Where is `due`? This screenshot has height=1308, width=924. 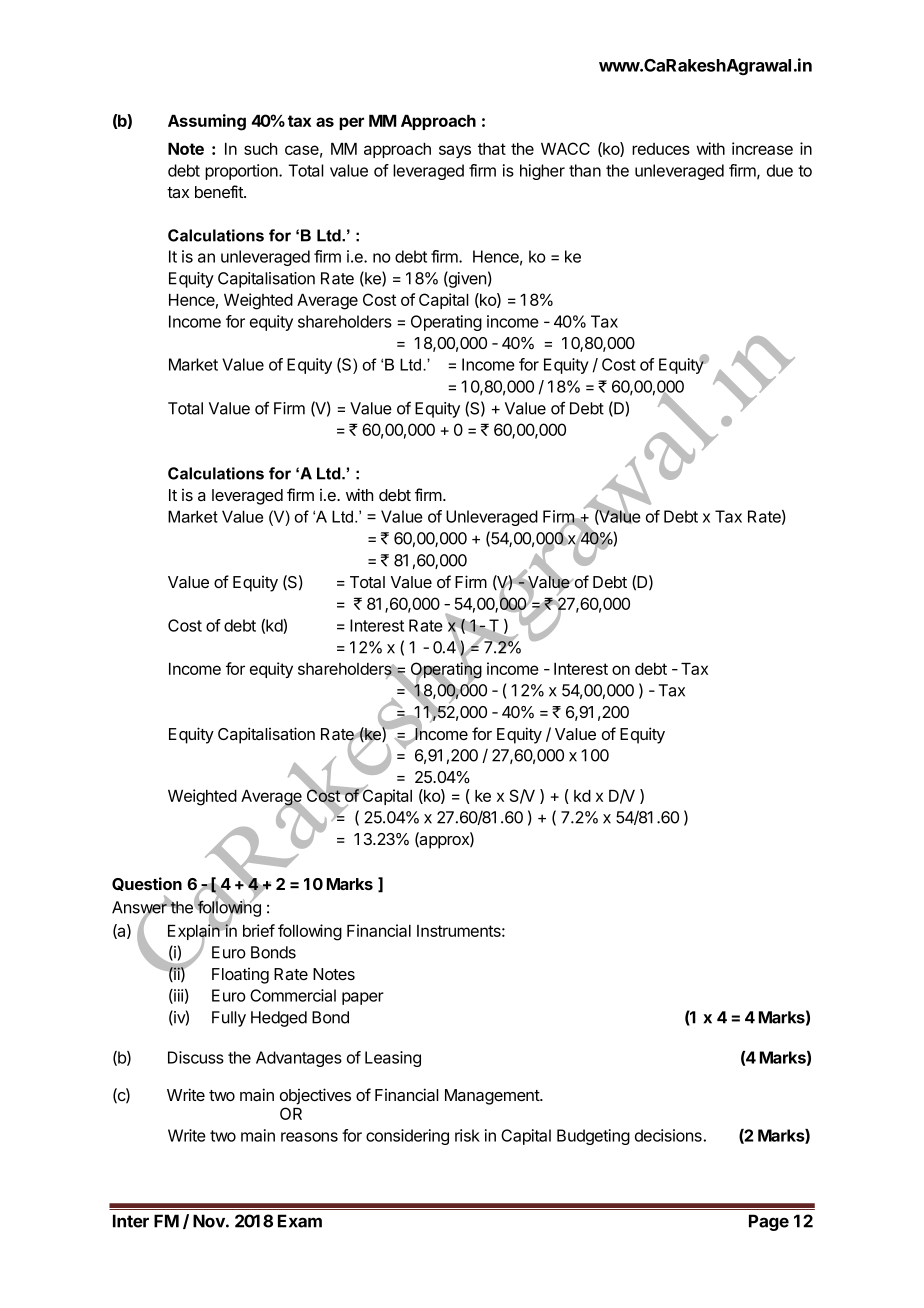 due is located at coordinates (780, 170).
